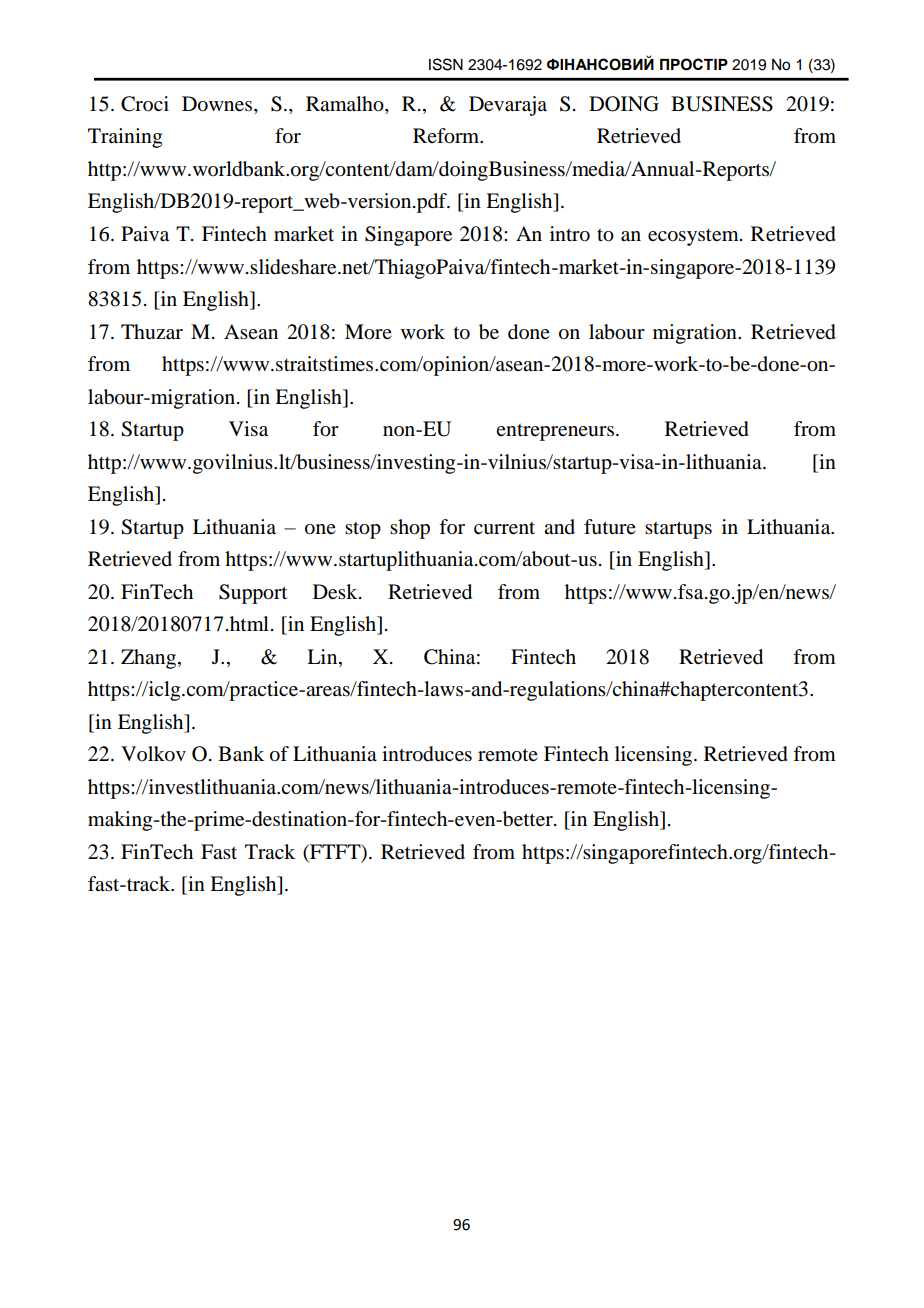 Image resolution: width=924 pixels, height=1308 pixels. I want to click on Downes, so click(217, 104).
